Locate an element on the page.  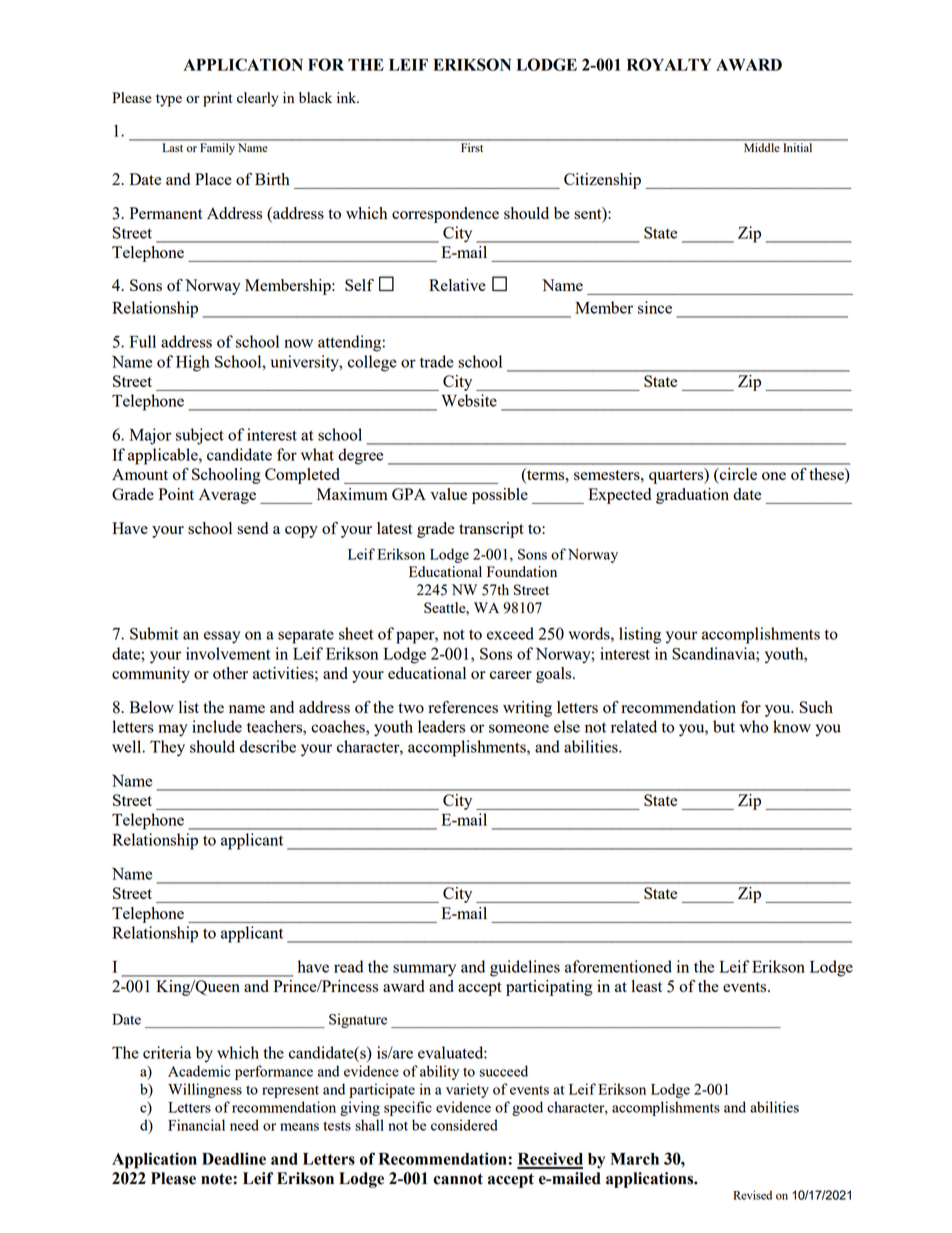
ROYALTY is located at coordinates (669, 64).
